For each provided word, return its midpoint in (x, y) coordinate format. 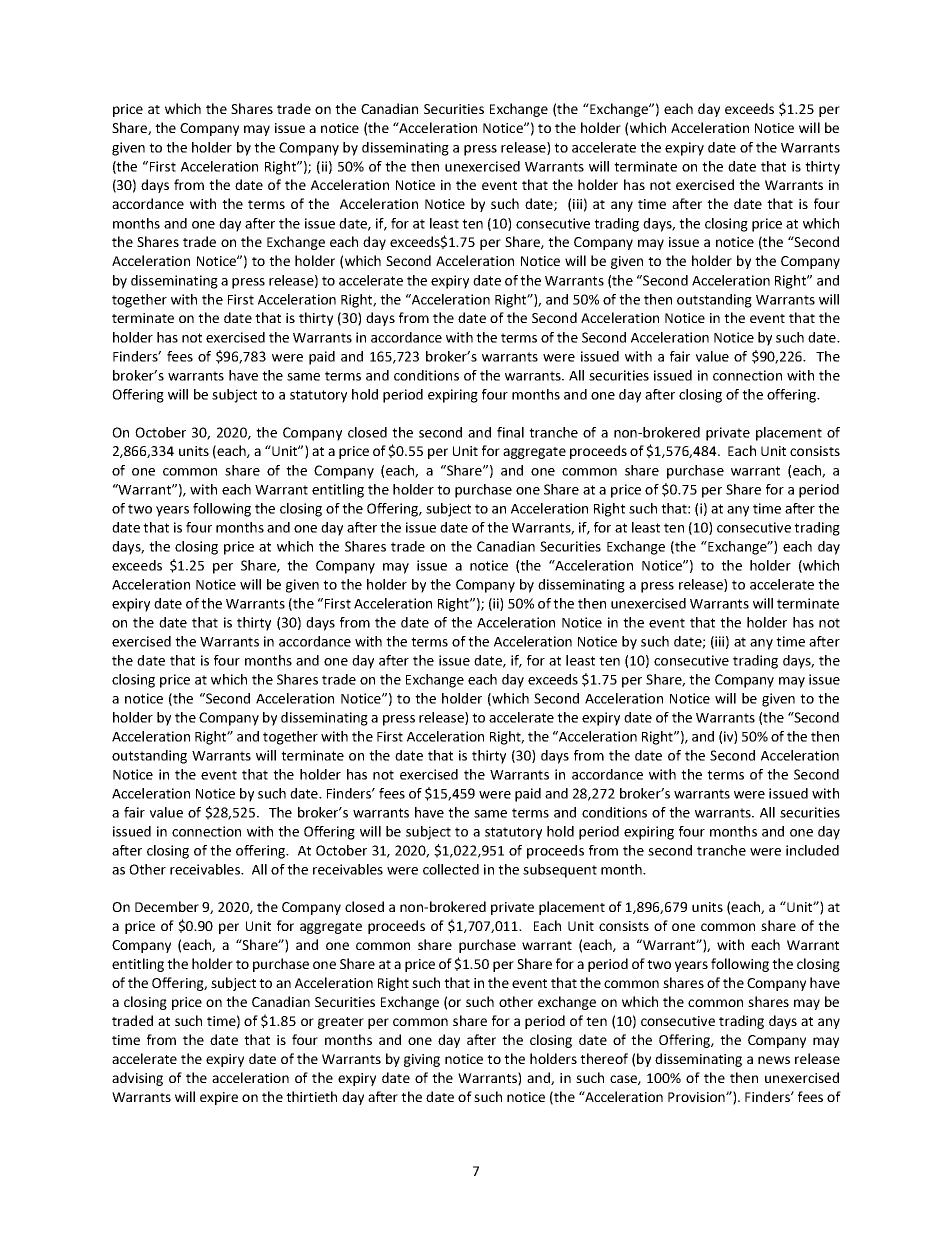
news (774, 1060)
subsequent (560, 871)
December (167, 906)
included (812, 850)
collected (451, 869)
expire (219, 1098)
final (510, 432)
